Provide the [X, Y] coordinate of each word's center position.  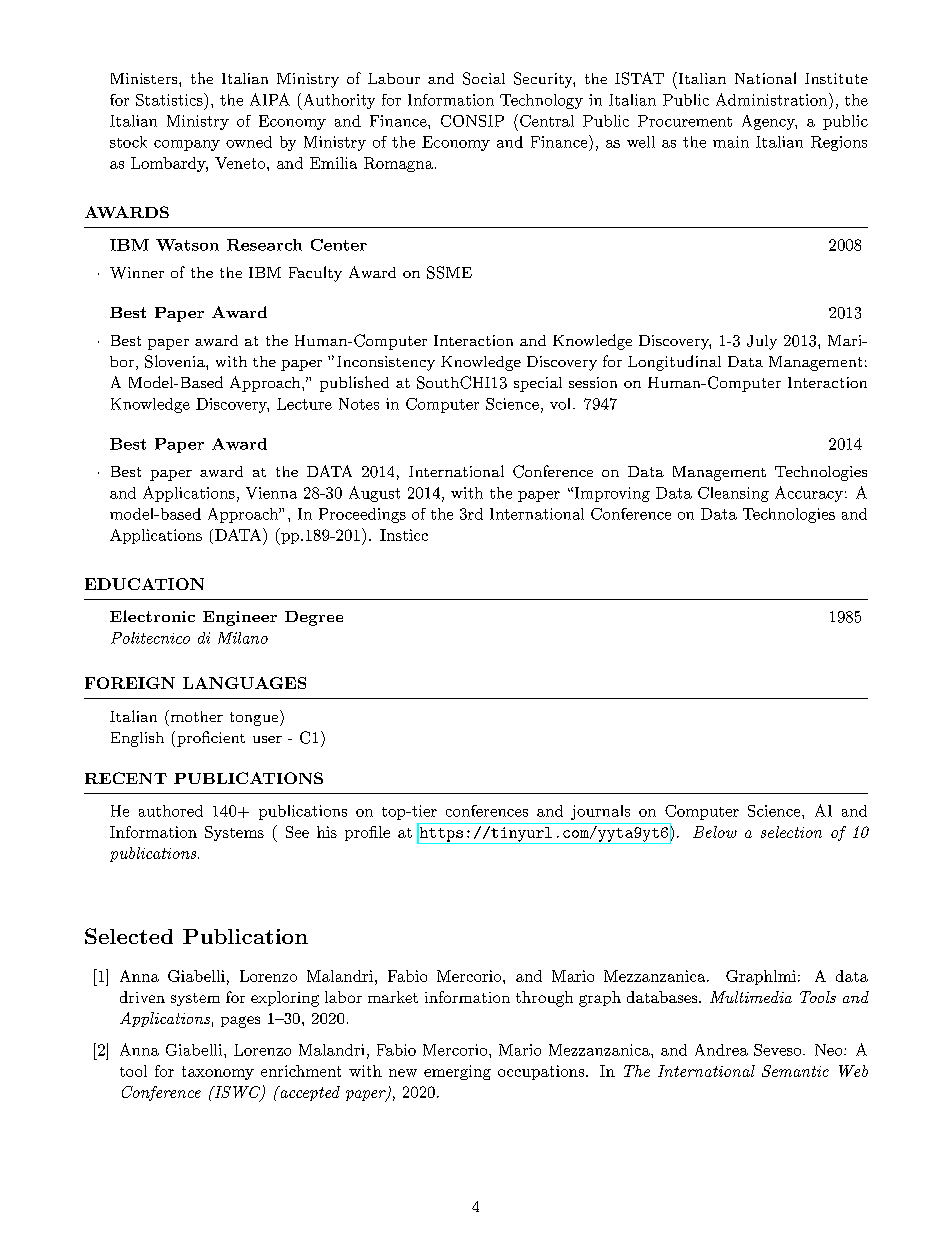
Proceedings [362, 515]
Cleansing [733, 494]
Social [484, 78]
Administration [771, 99]
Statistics [170, 99]
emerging [457, 1072]
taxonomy [218, 1073]
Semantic [795, 1071]
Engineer [240, 618]
